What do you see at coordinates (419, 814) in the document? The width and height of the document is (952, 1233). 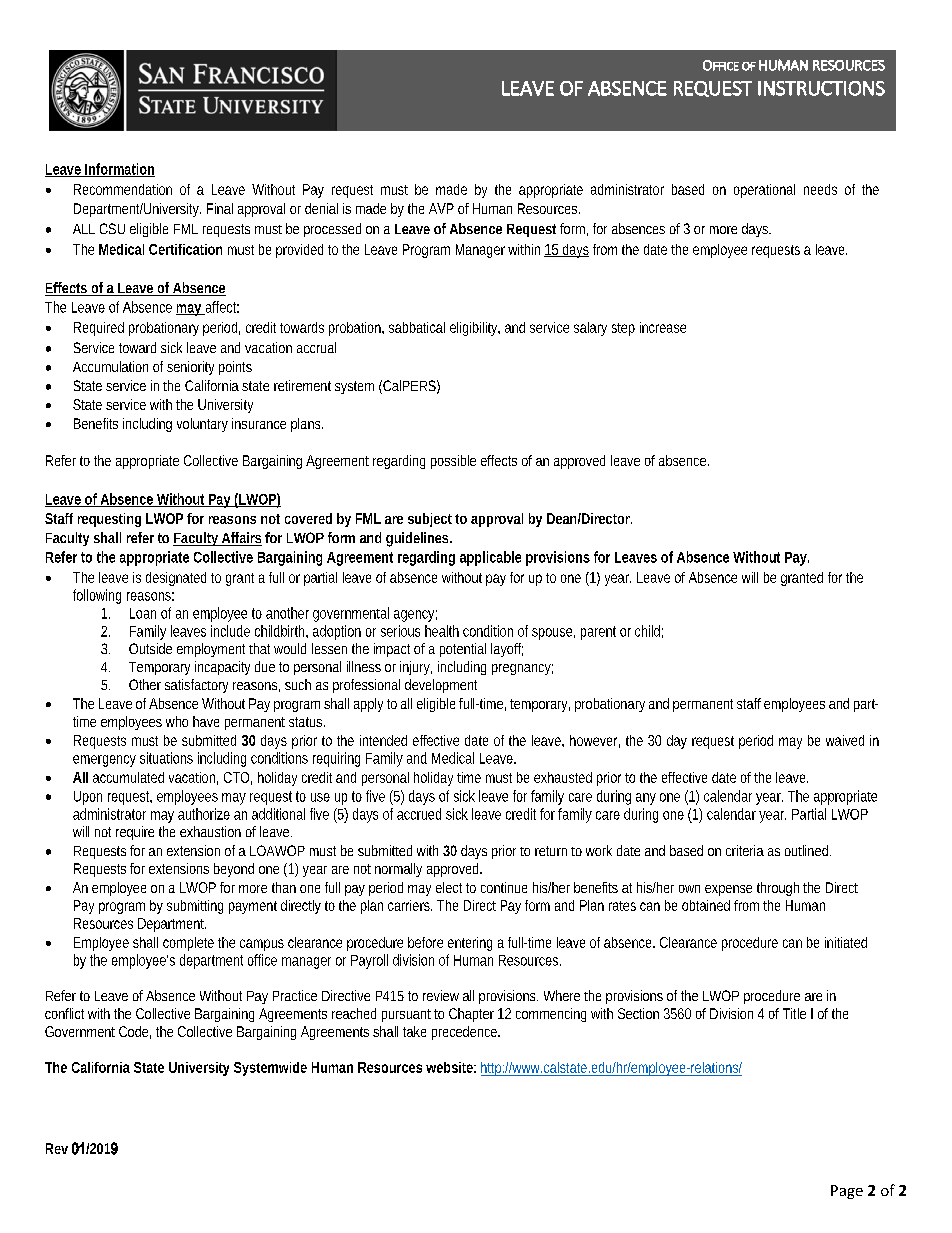 I see `accrued` at bounding box center [419, 814].
